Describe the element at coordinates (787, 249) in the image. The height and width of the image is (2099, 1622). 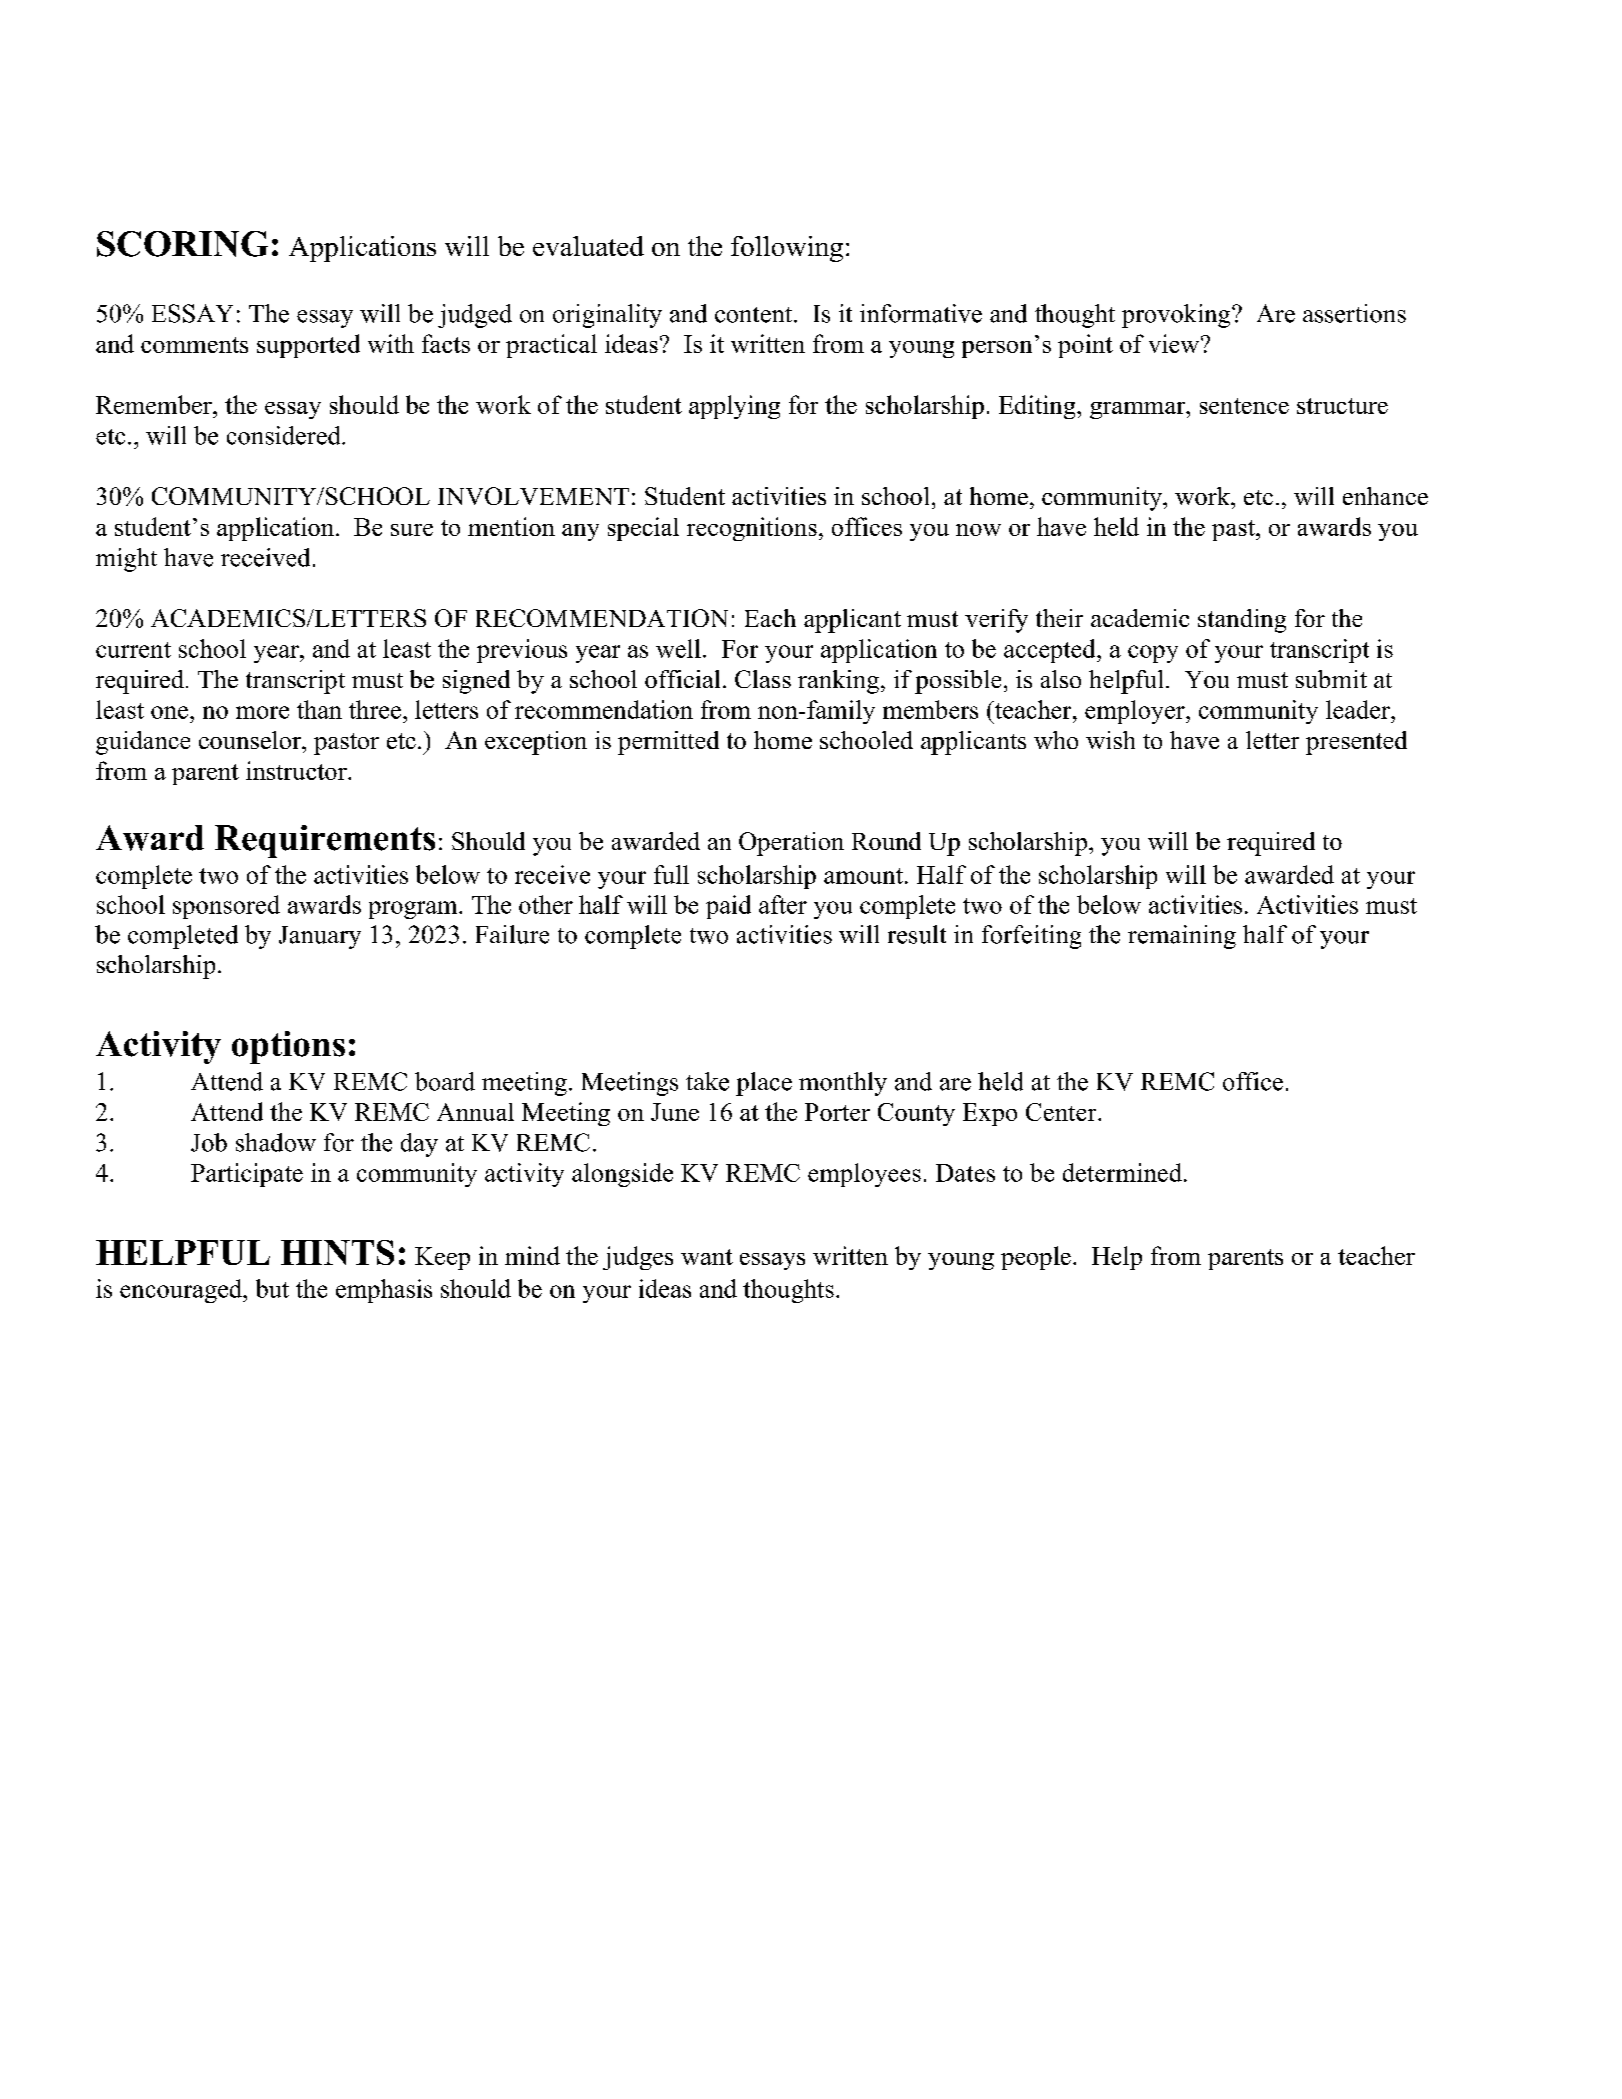
I see `following` at that location.
